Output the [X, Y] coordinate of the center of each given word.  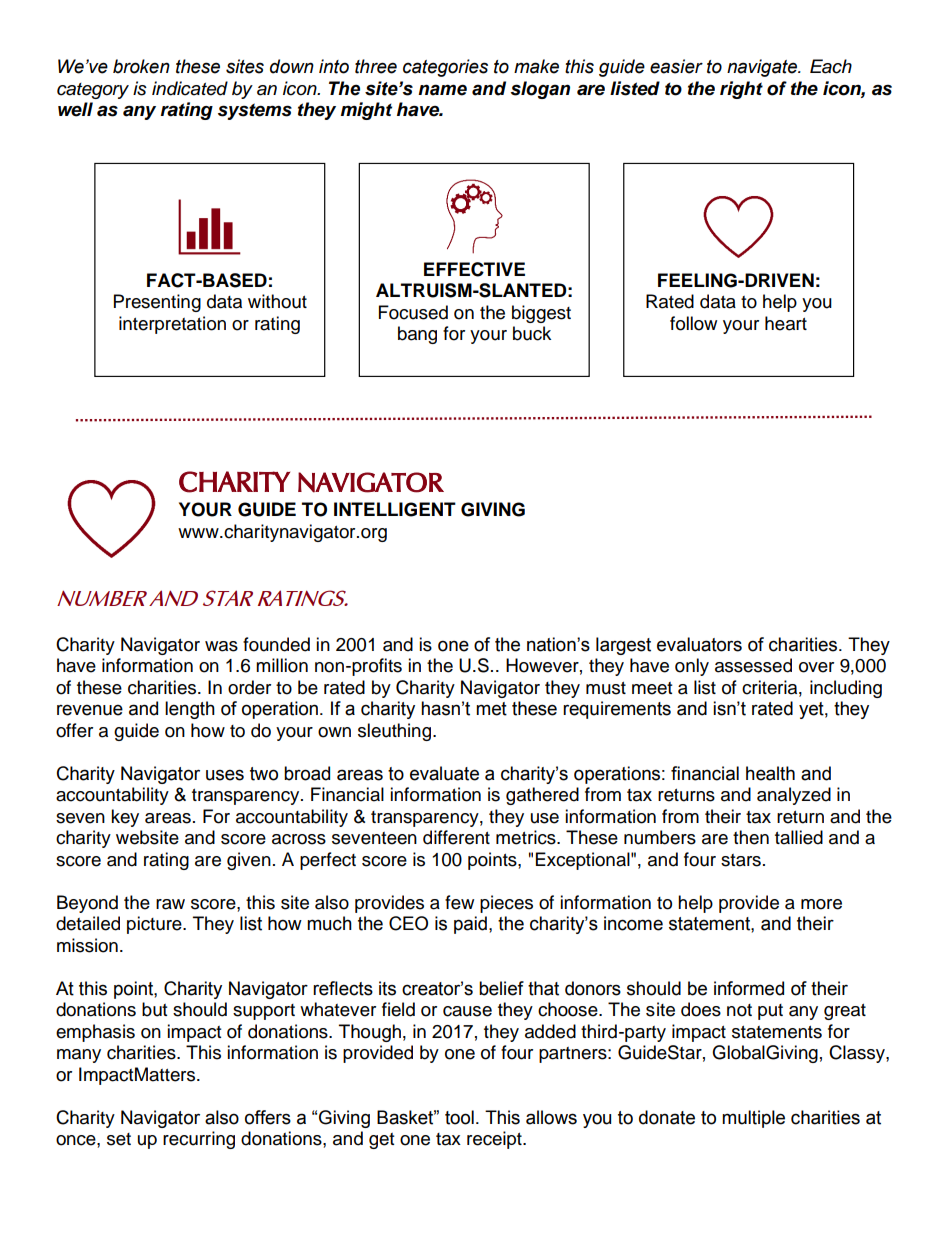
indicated [190, 88]
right [741, 90]
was [221, 646]
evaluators [699, 644]
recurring [199, 1140]
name [442, 90]
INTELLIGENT [395, 509]
